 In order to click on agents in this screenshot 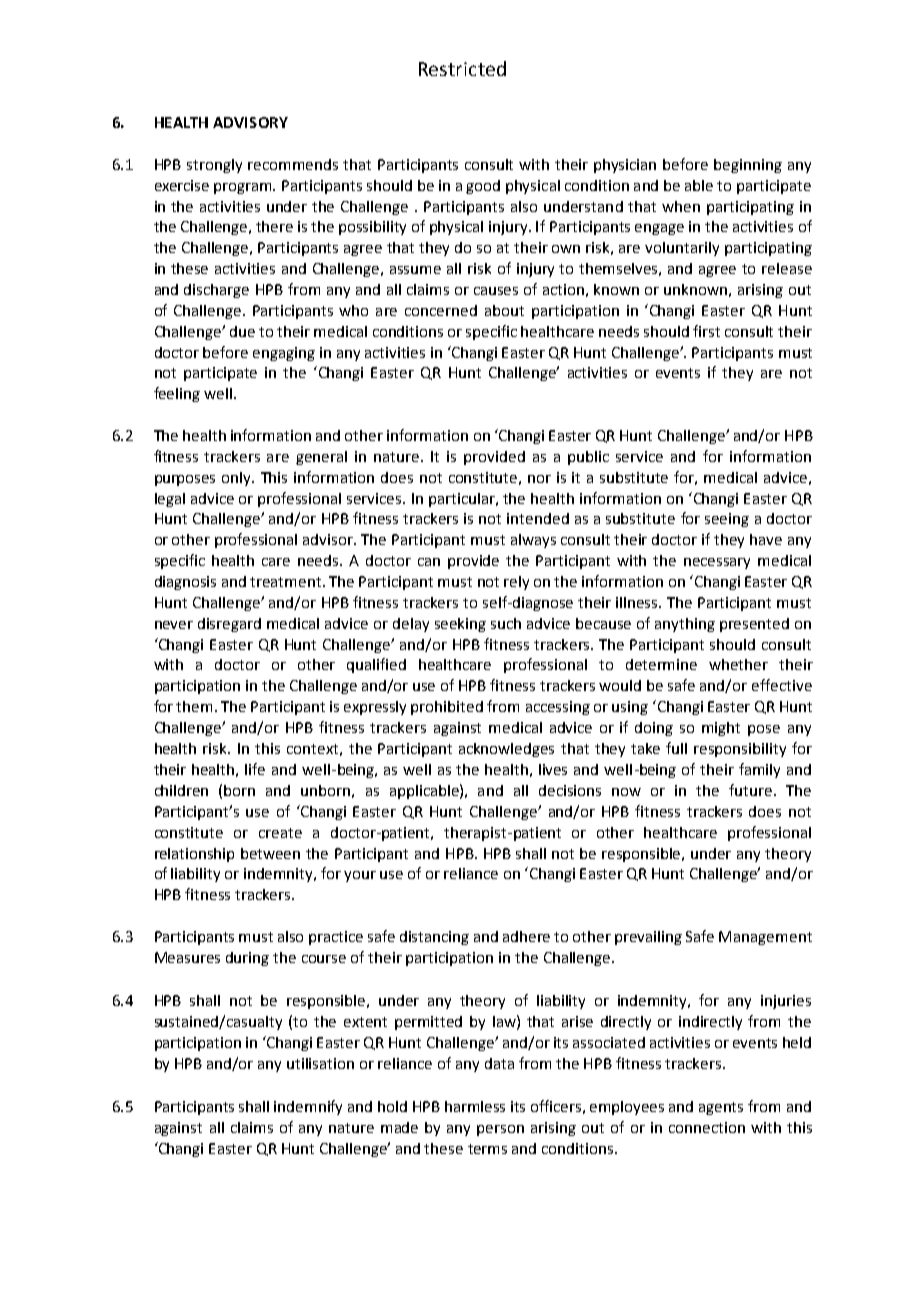, I will do `click(721, 1108)`.
